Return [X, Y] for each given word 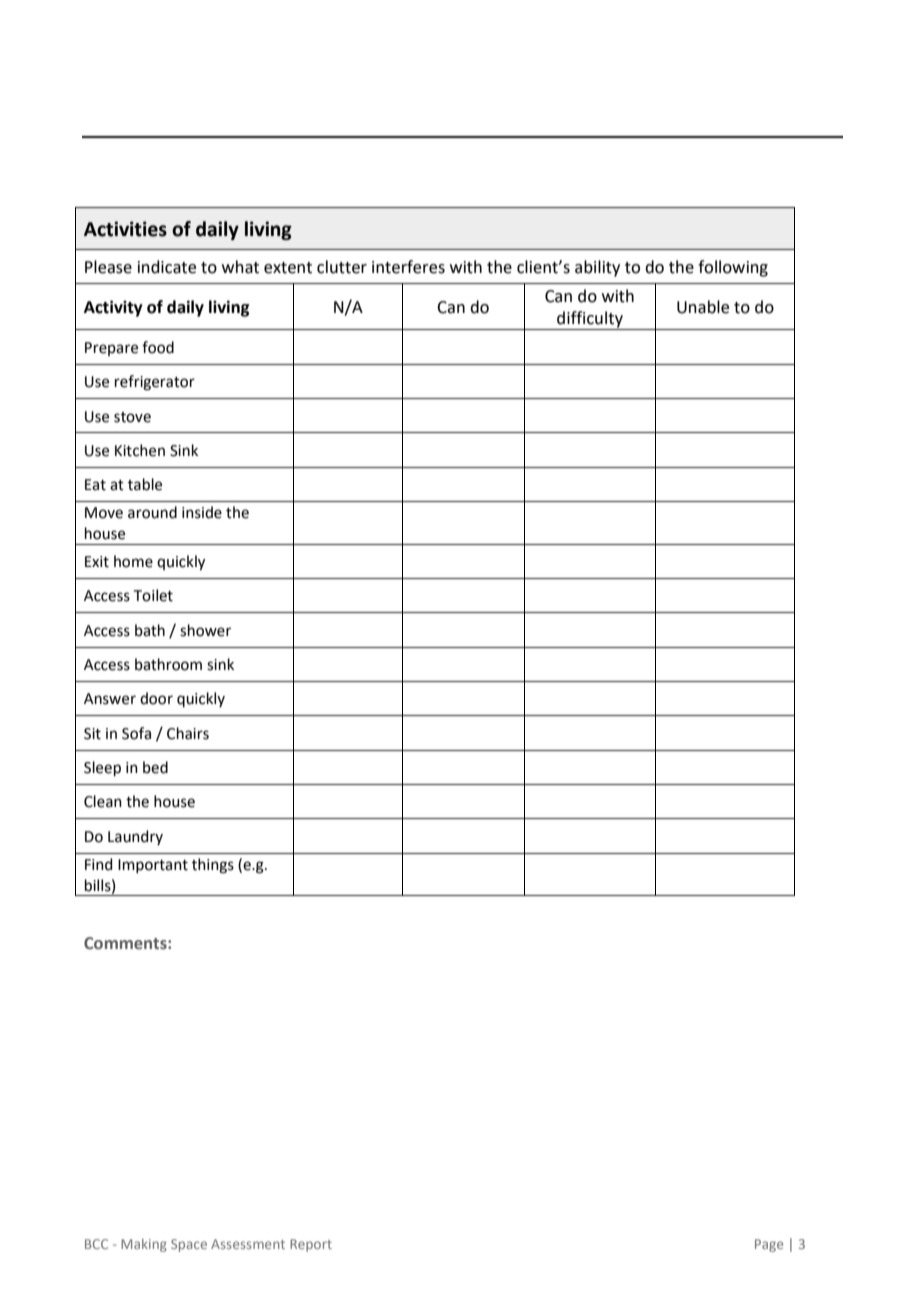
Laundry [135, 837]
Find [98, 864]
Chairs [188, 733]
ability [597, 268]
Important [153, 866]
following [733, 268]
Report [311, 1245]
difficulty [590, 320]
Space [189, 1245]
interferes [408, 267]
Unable [703, 307]
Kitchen [140, 450]
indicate [167, 267]
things [213, 866]
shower [205, 630]
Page [769, 1245]
